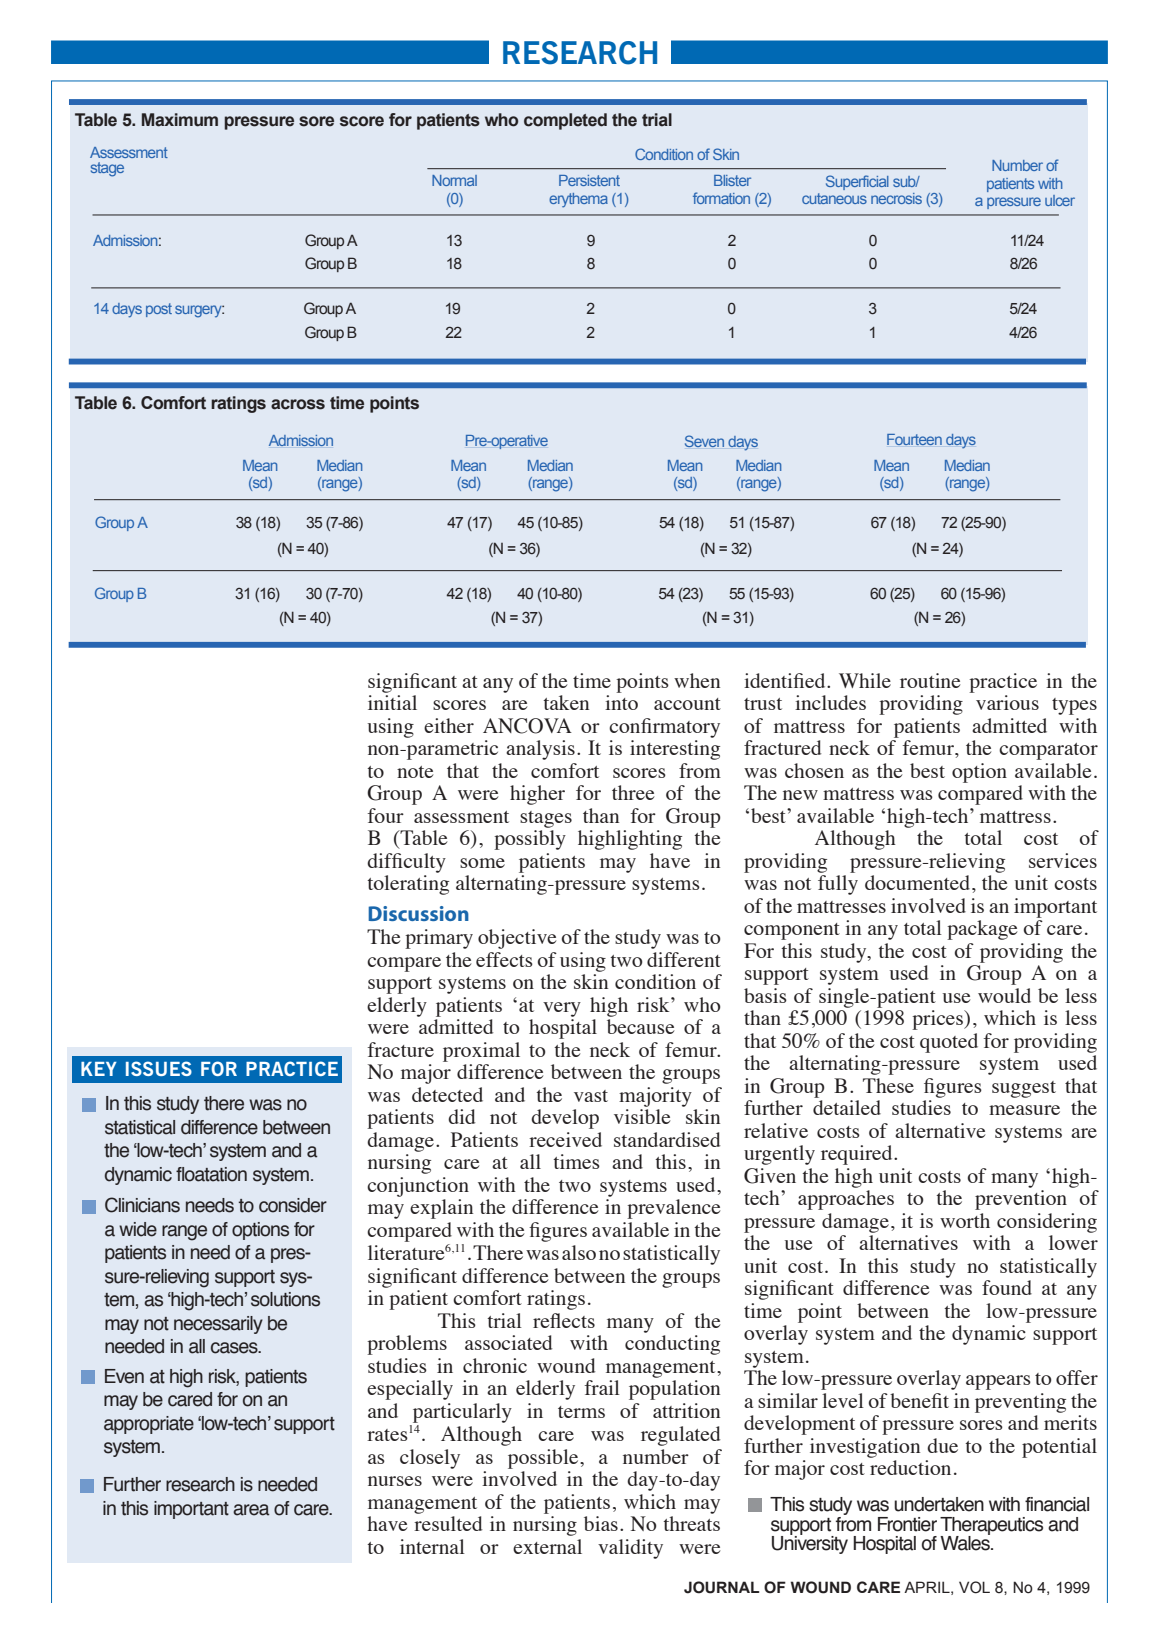  I want to click on ISSUES, so click(159, 1068).
